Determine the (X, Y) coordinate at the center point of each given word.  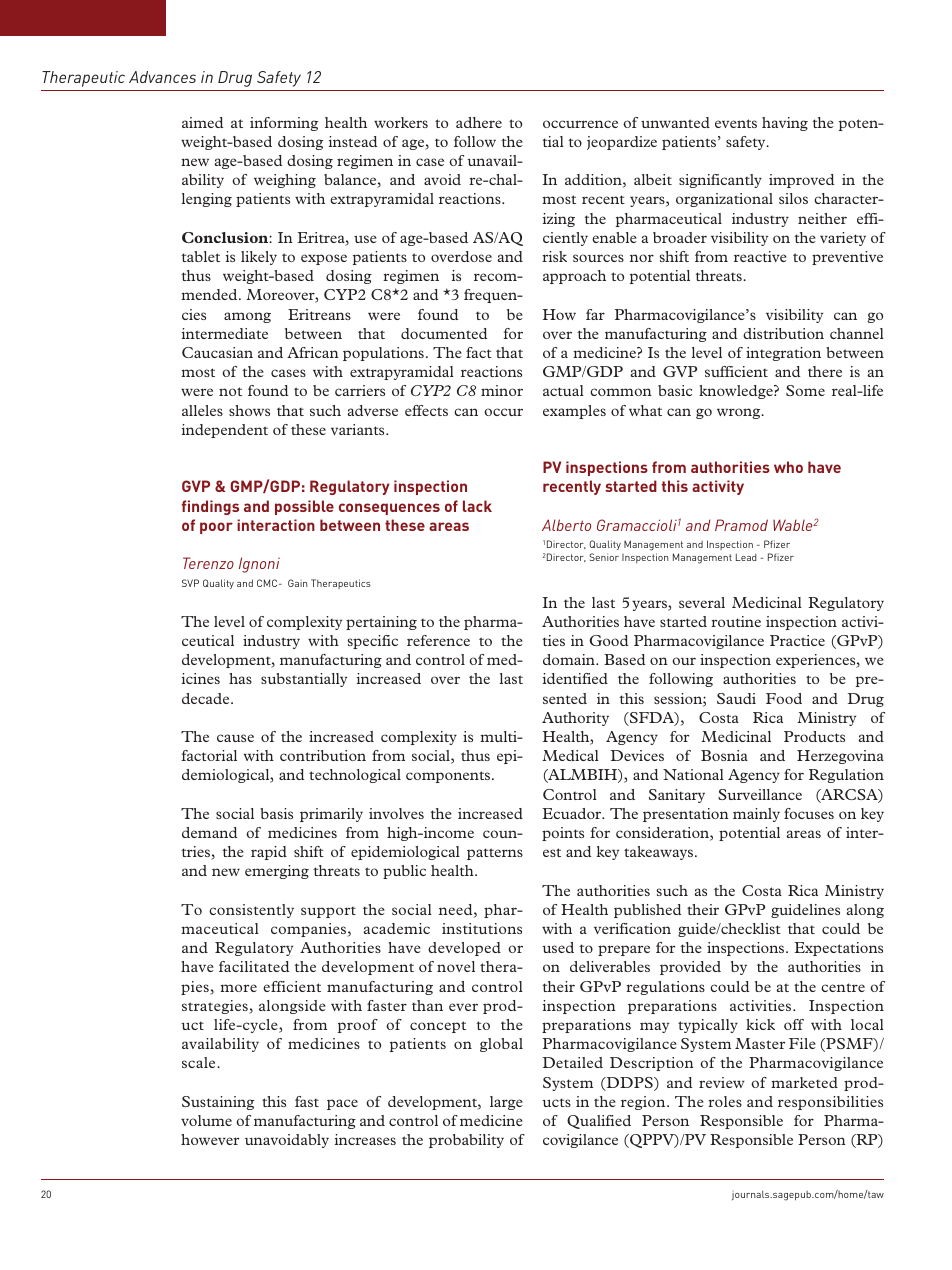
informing (284, 124)
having (785, 124)
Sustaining (218, 1103)
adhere (479, 122)
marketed (804, 1082)
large (506, 1103)
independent (225, 431)
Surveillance (760, 794)
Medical (570, 755)
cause (235, 738)
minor (502, 390)
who (788, 467)
